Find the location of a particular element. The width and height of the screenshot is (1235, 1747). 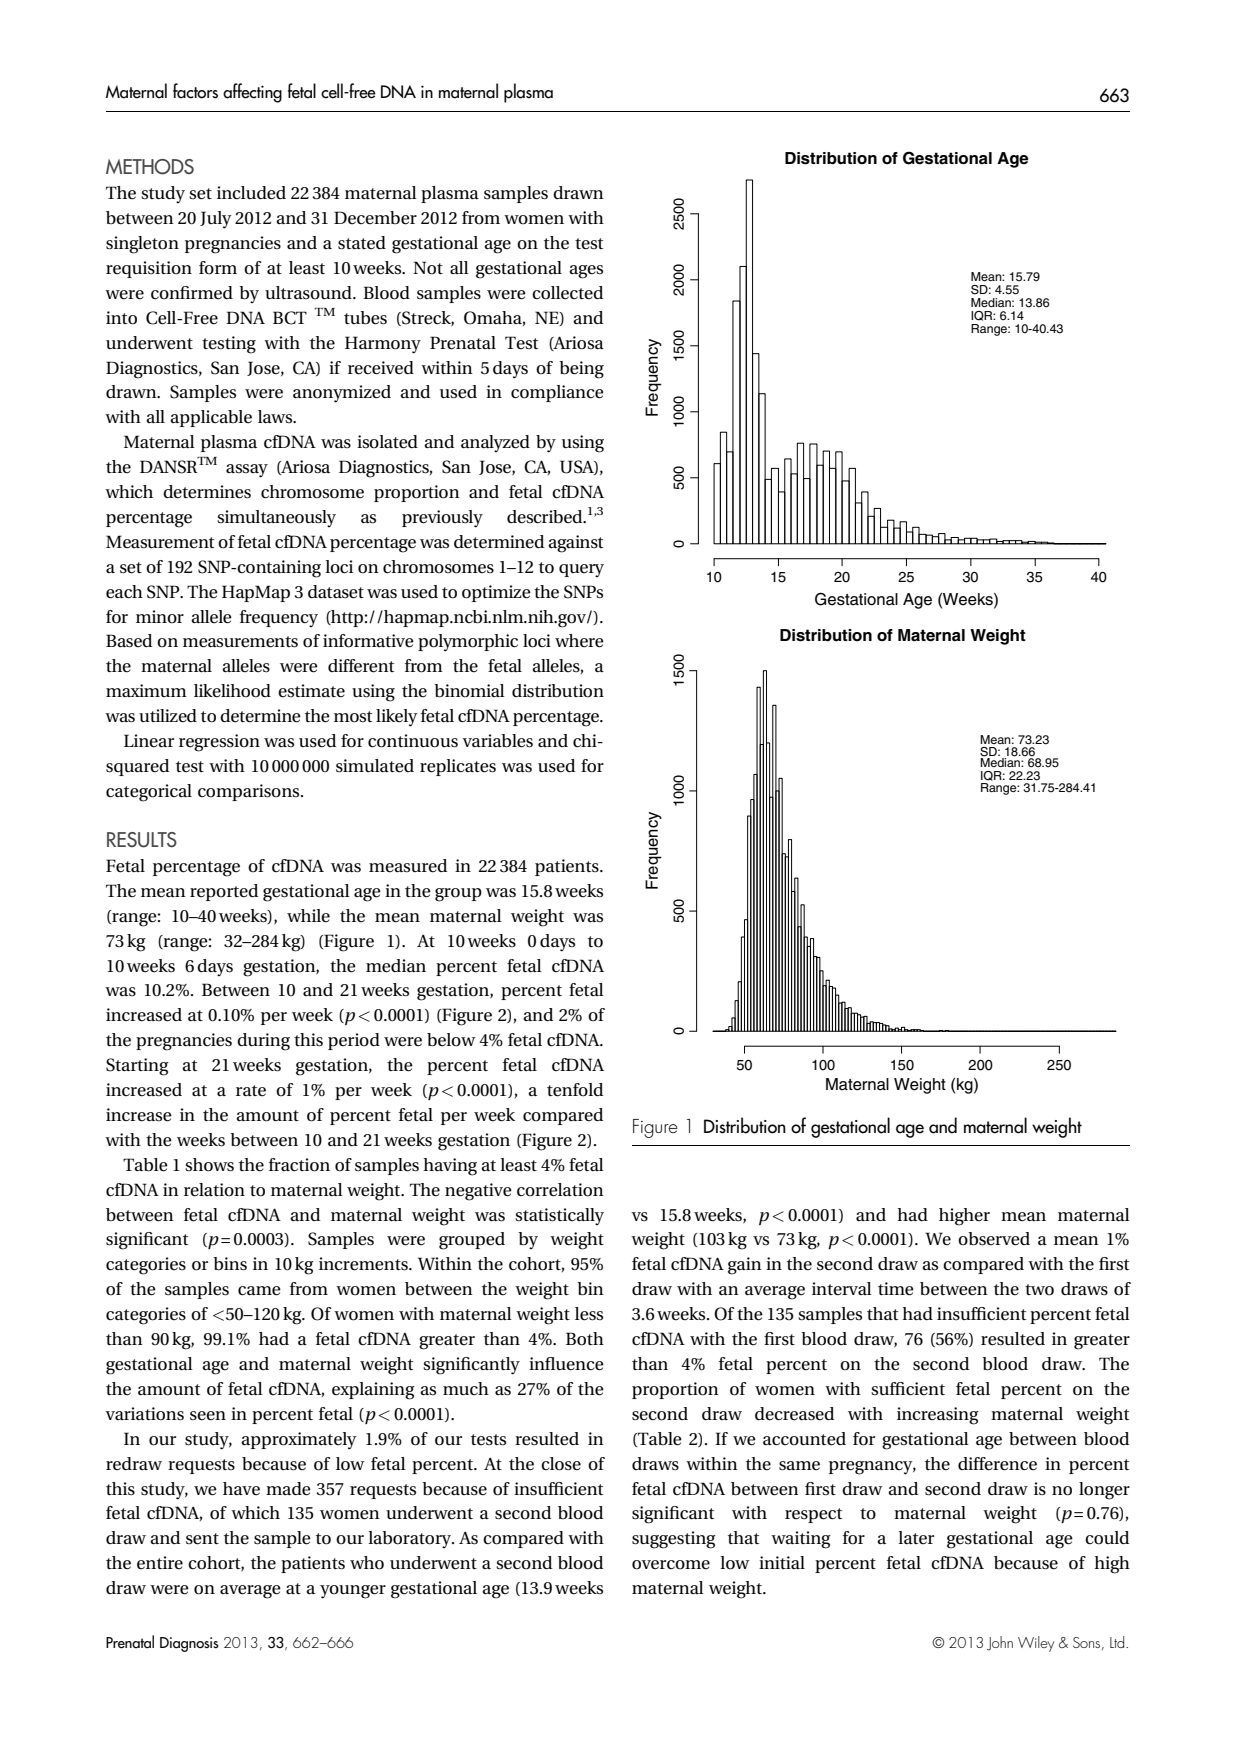

statistically is located at coordinates (559, 1216).
